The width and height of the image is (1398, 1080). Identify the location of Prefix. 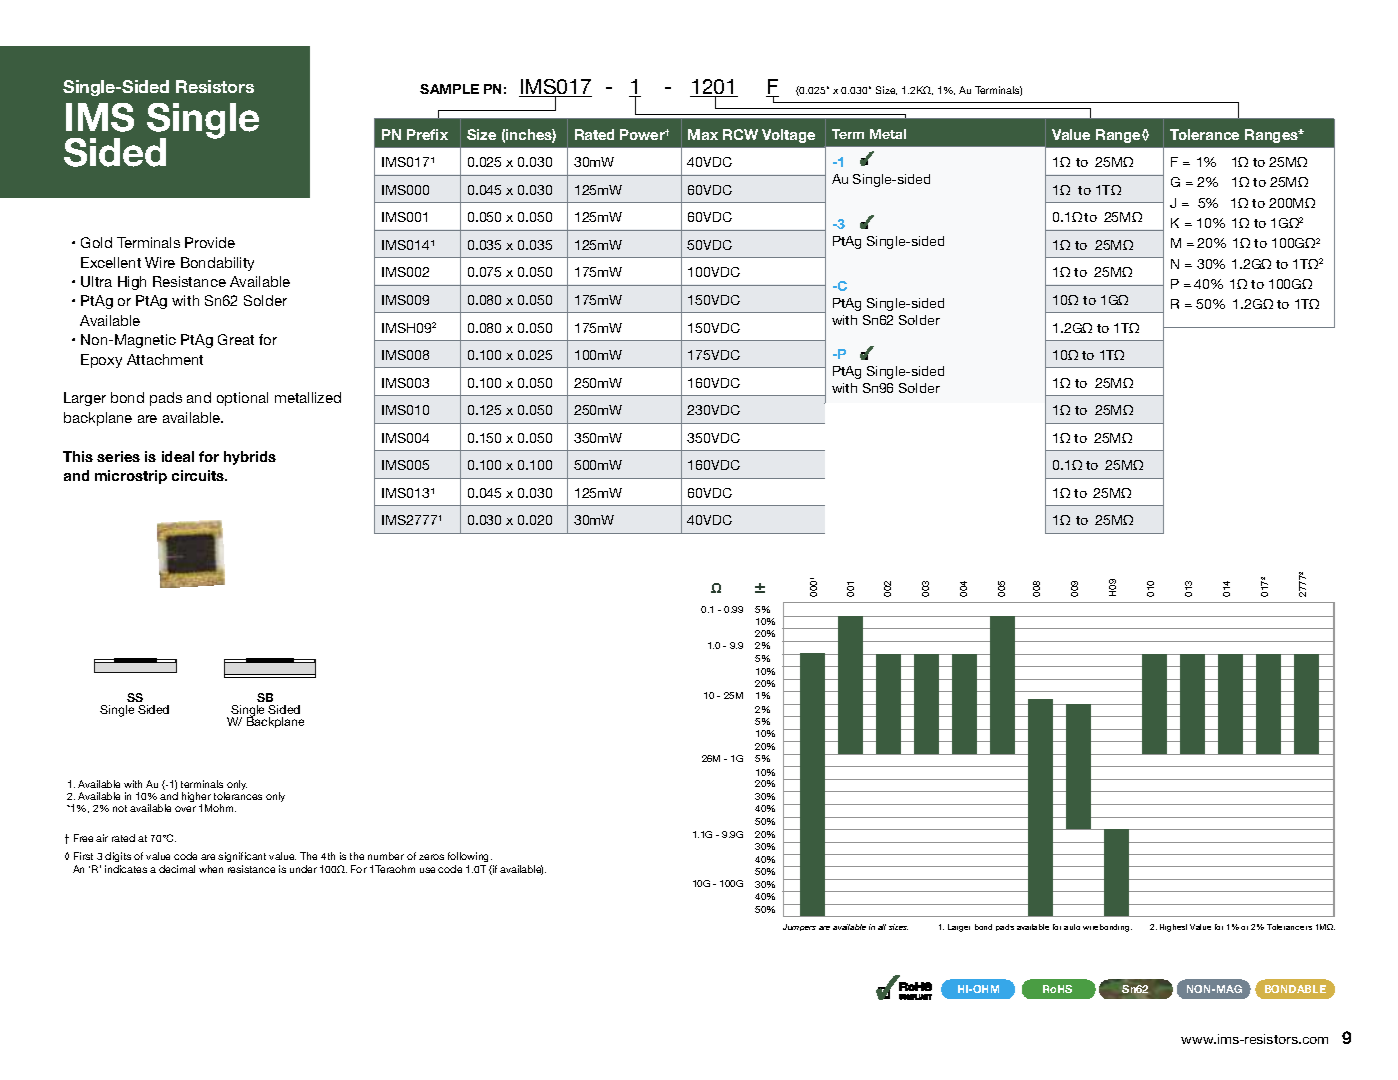
(427, 134).
